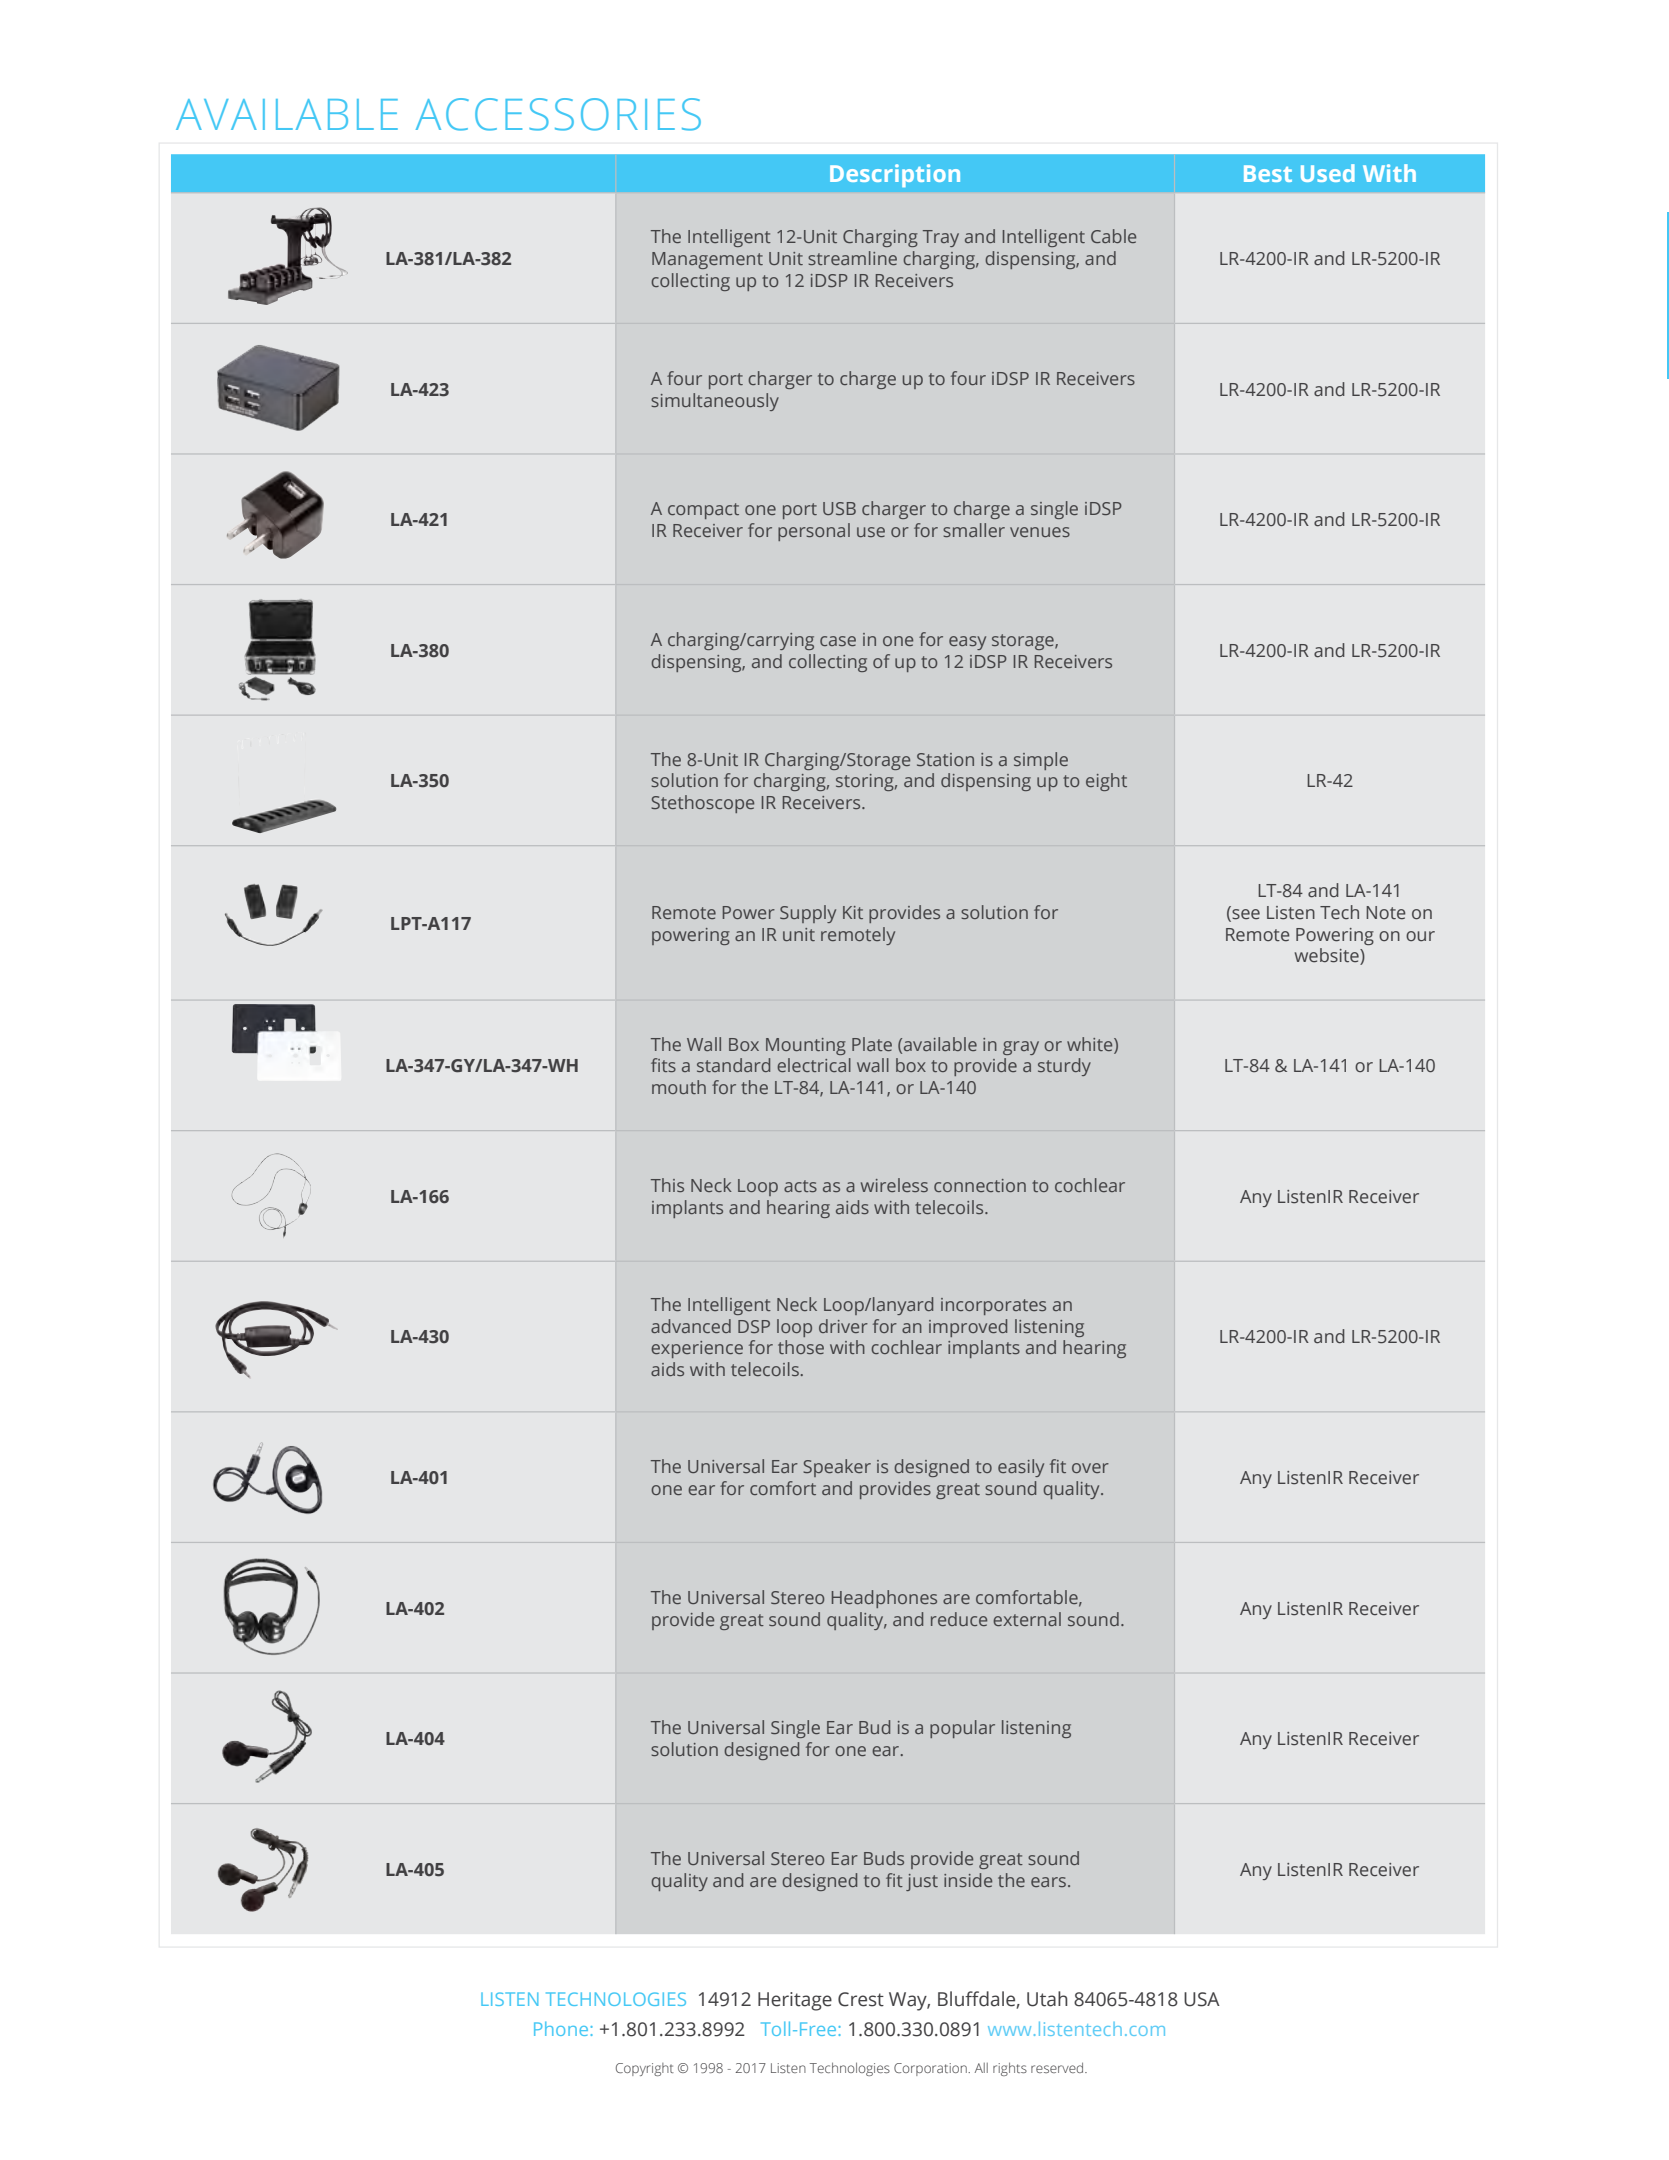 The width and height of the image is (1669, 2160). I want to click on Station, so click(945, 759).
